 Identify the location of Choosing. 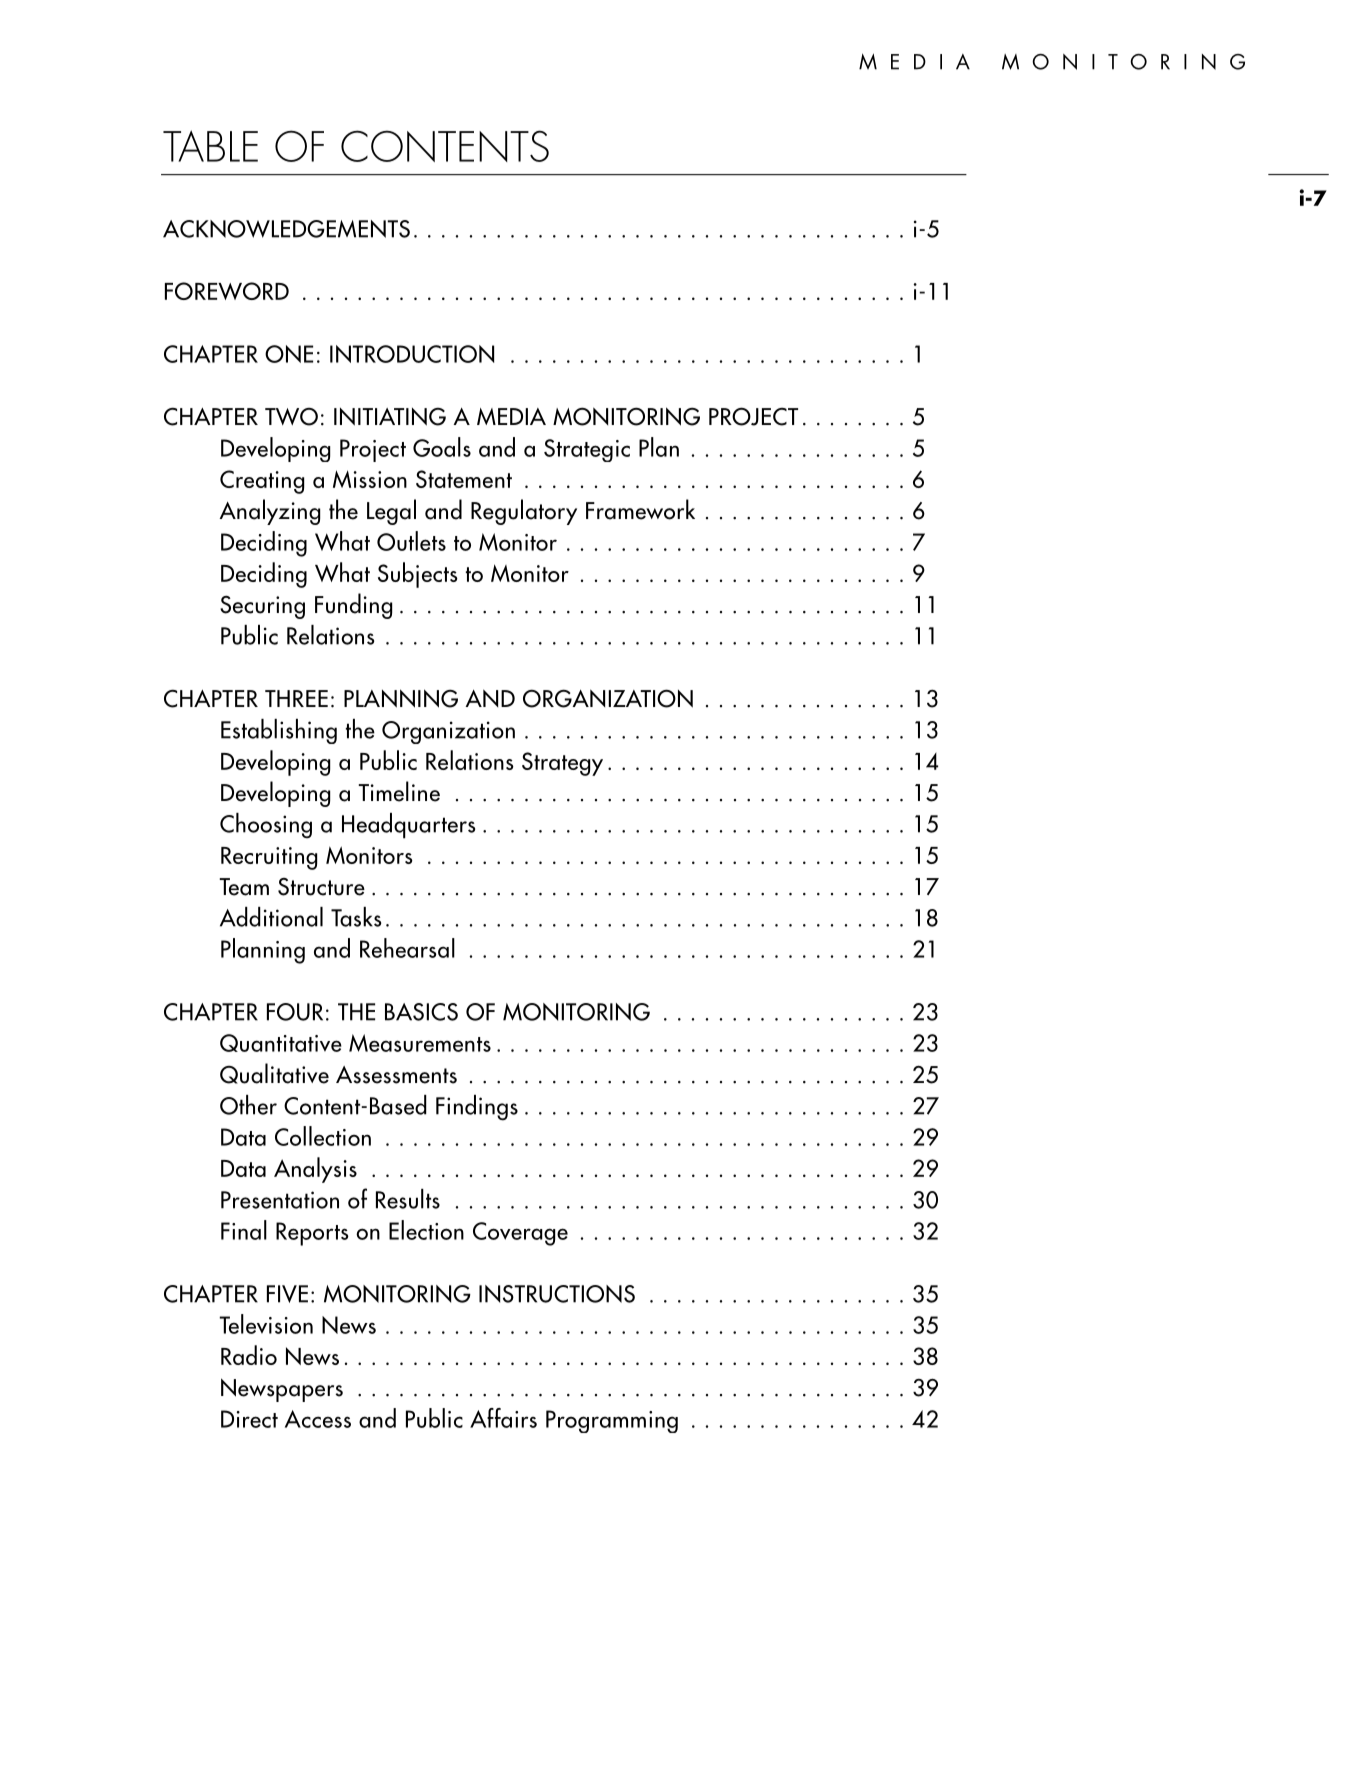
(266, 826).
